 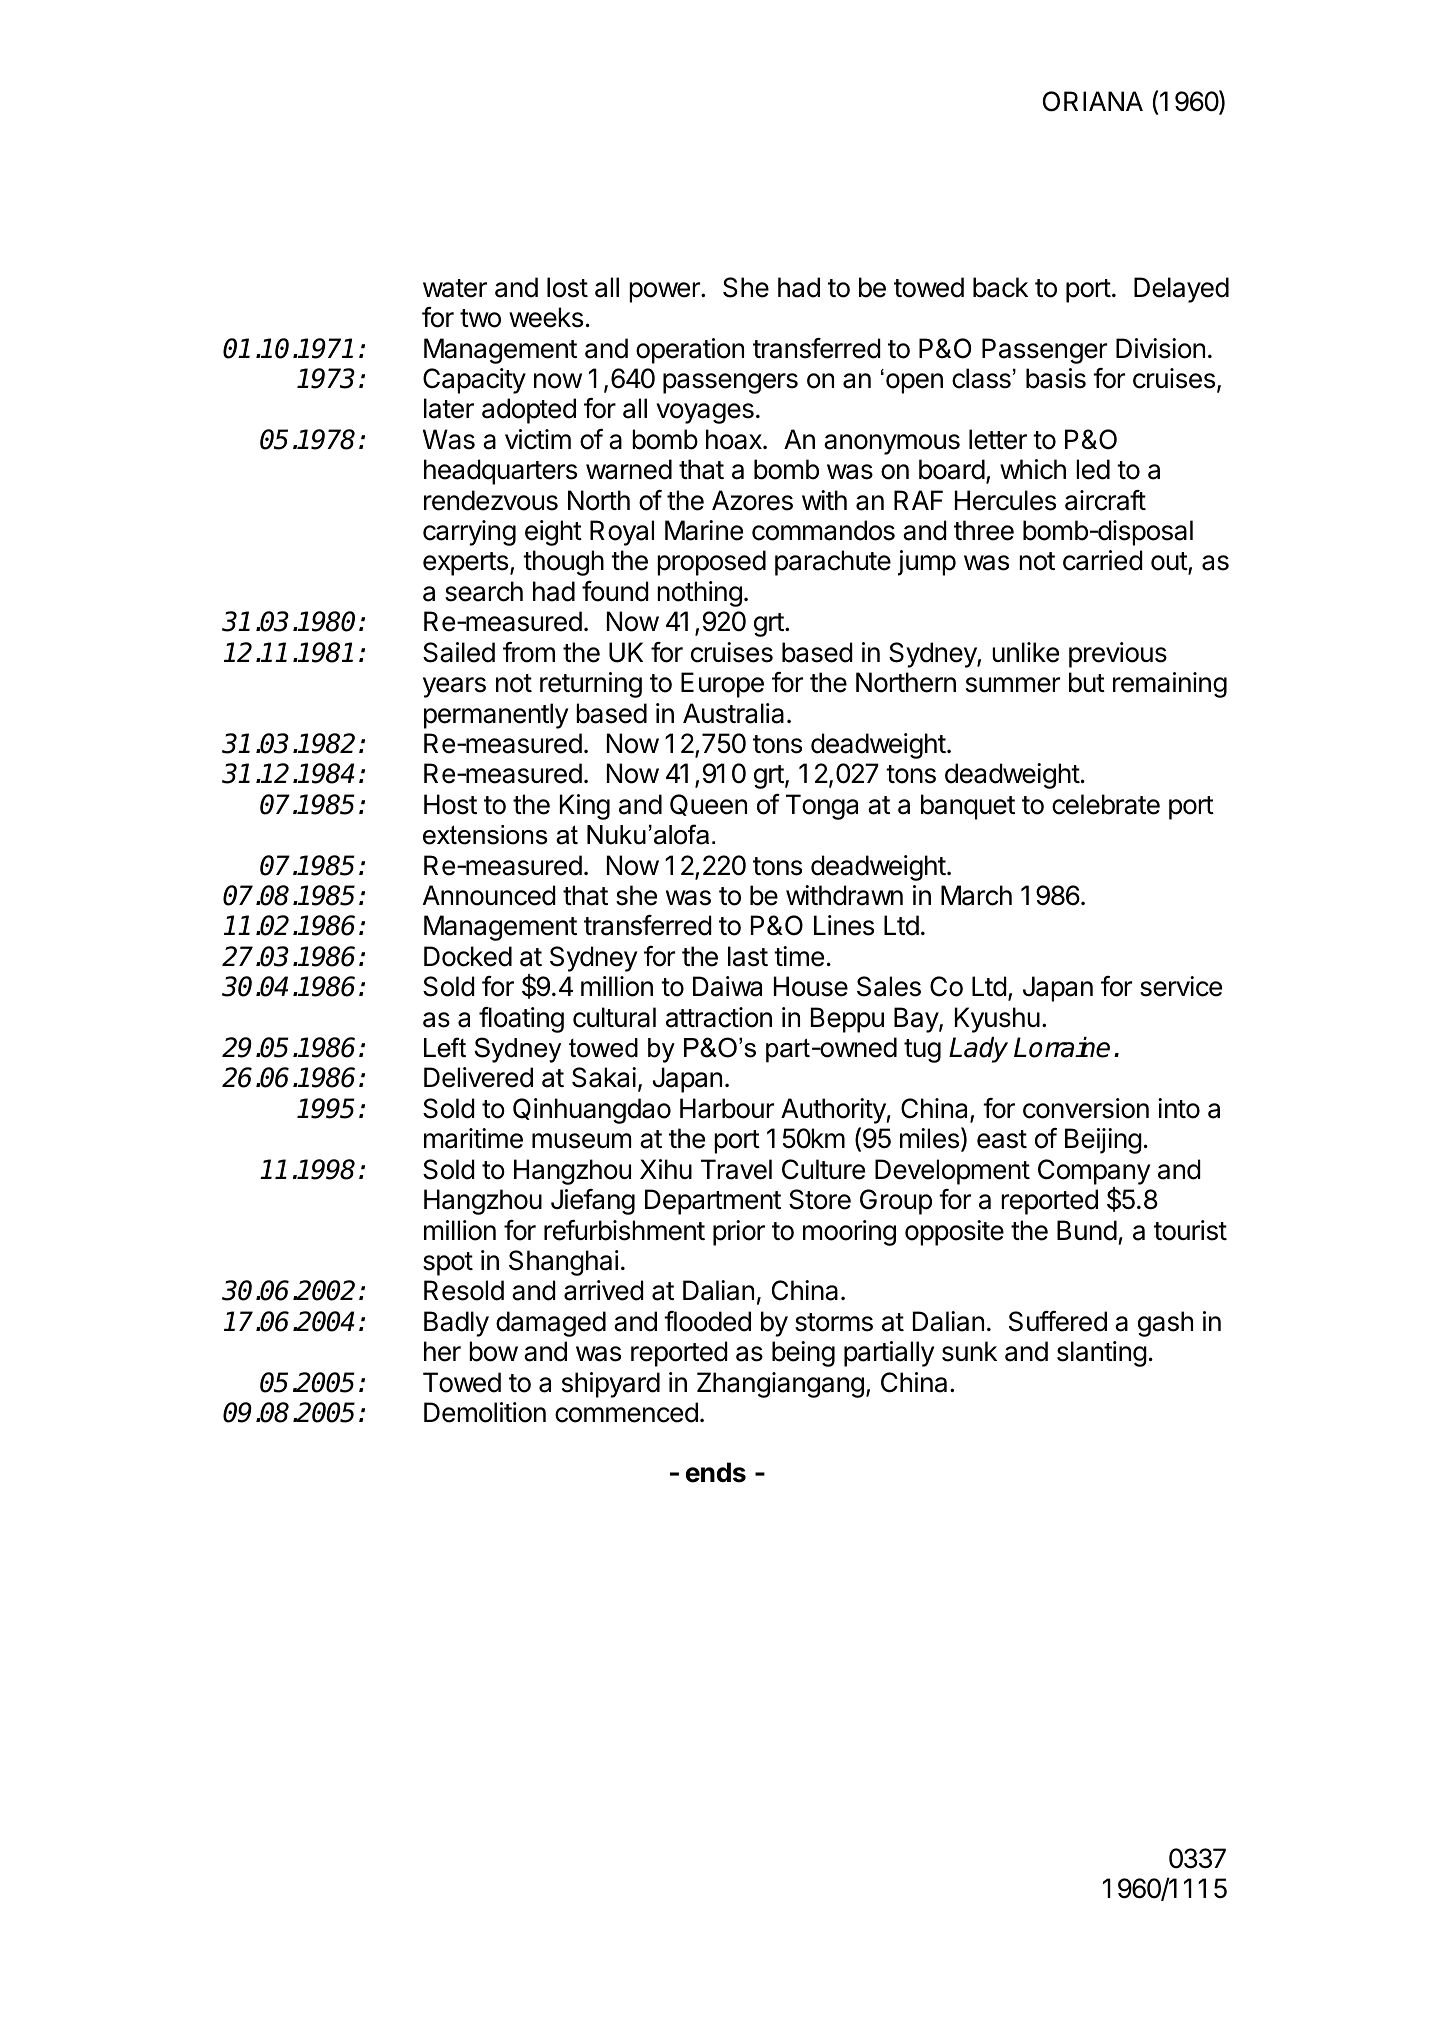 What do you see at coordinates (581, 1141) in the screenshot?
I see `museum` at bounding box center [581, 1141].
